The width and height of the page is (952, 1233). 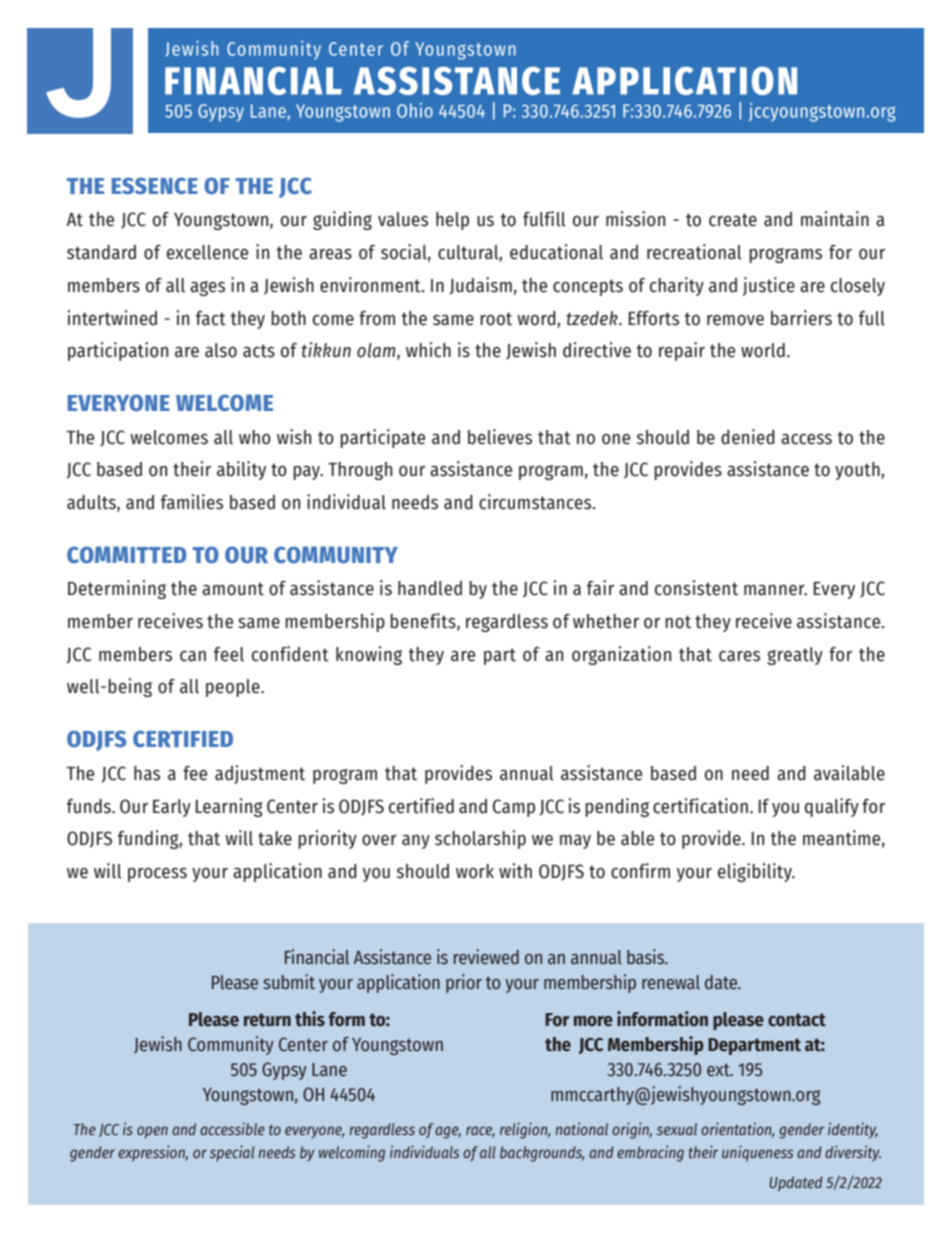 I want to click on create, so click(x=733, y=220).
